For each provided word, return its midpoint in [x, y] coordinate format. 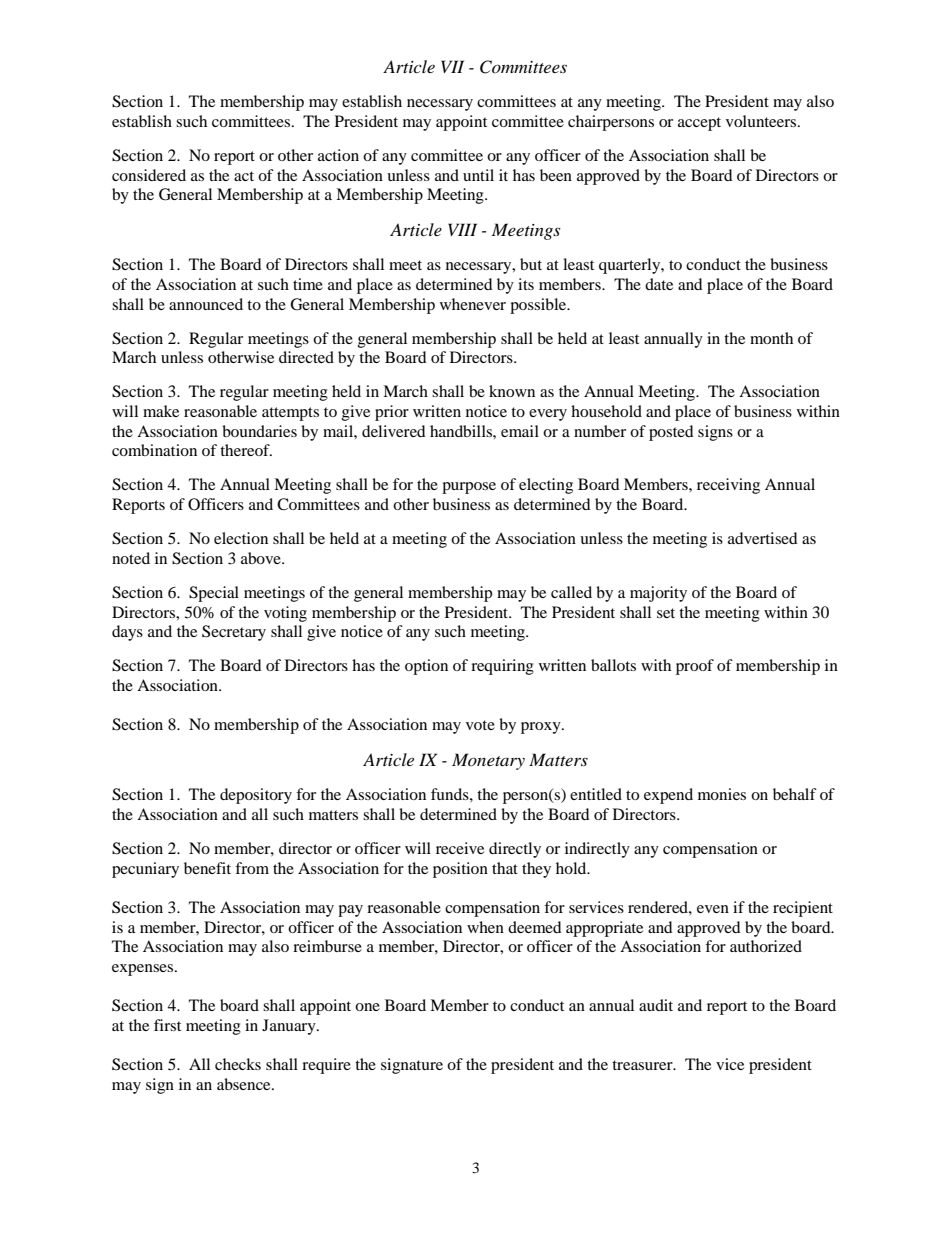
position [460, 870]
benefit [207, 868]
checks [238, 1064]
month [771, 338]
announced [206, 304]
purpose [469, 488]
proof [695, 667]
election [241, 538]
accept [699, 124]
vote [480, 725]
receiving [728, 486]
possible [539, 306]
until [478, 175]
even [713, 909]
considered [149, 175]
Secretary [234, 633]
